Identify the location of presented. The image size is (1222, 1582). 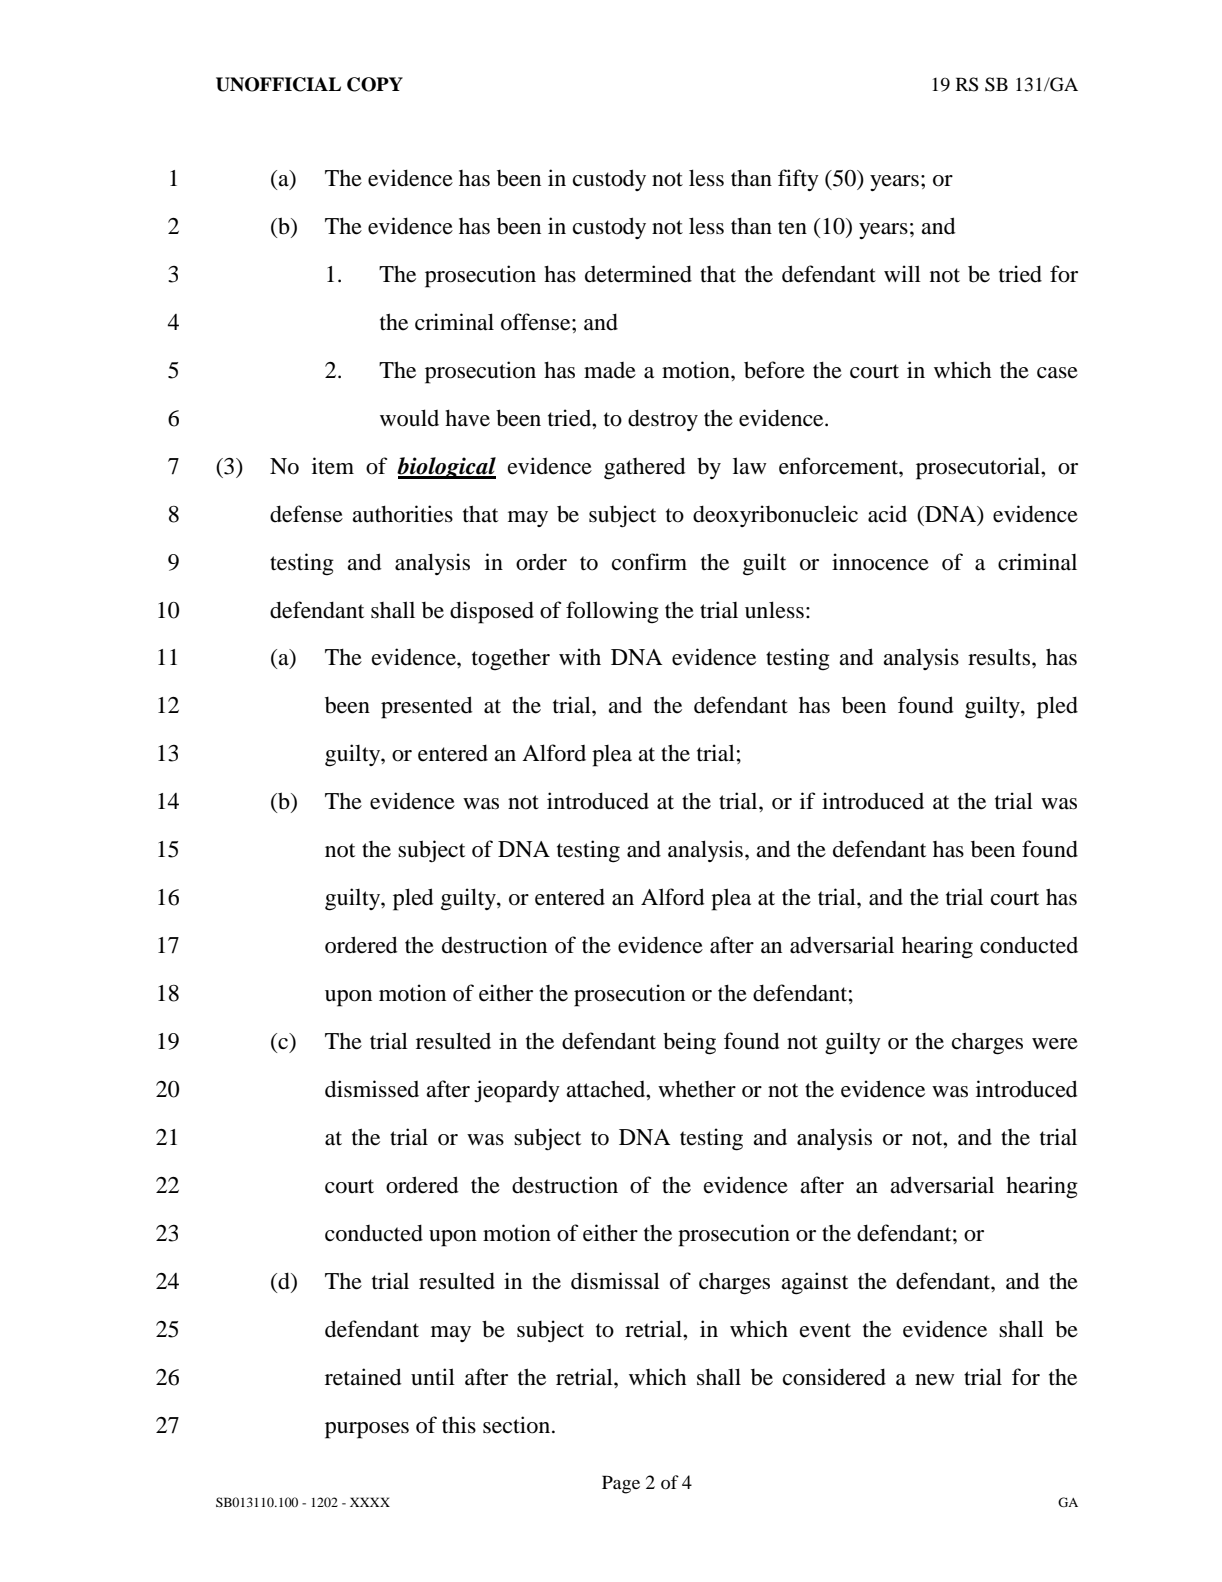
(427, 707).
